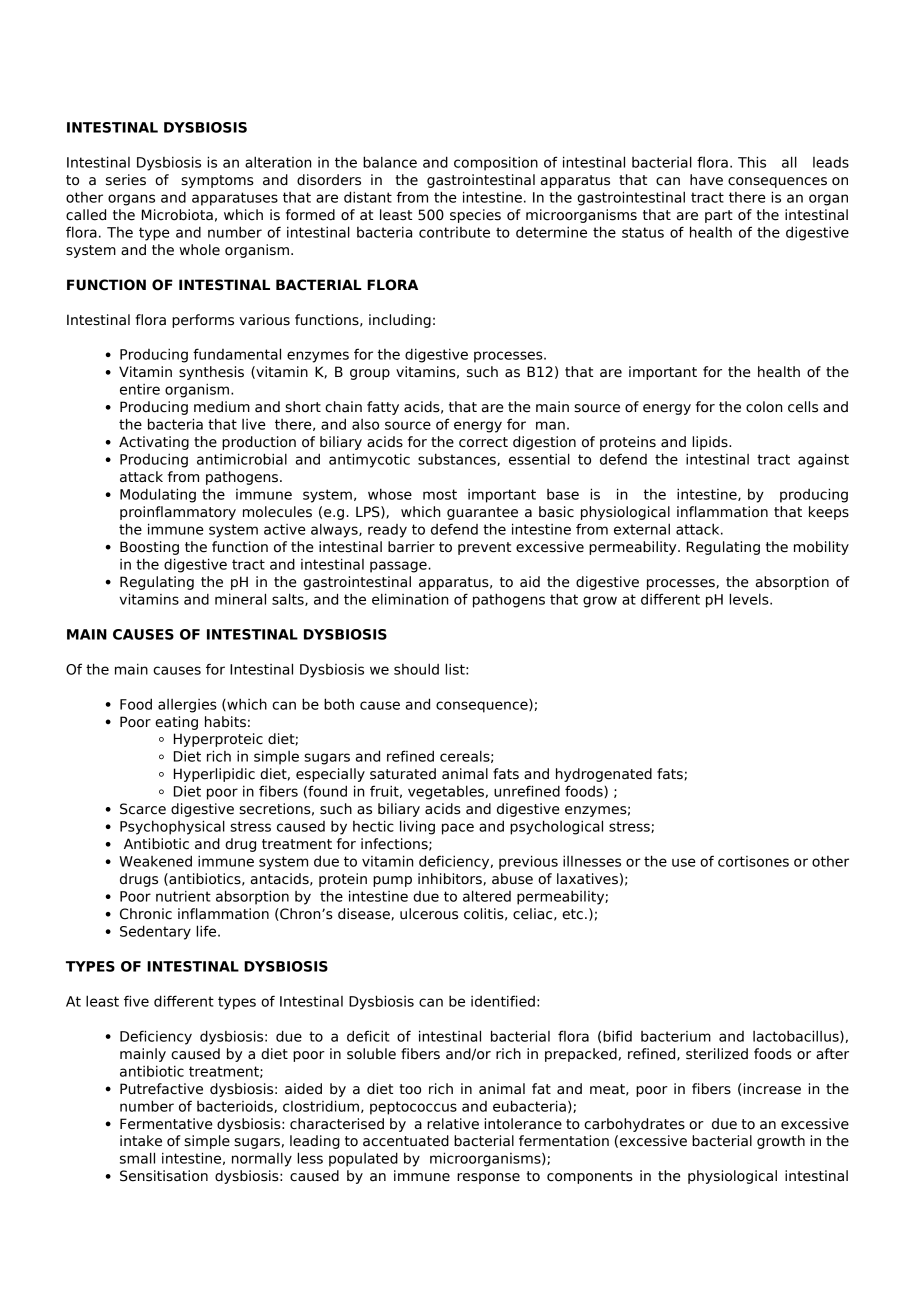 Image resolution: width=924 pixels, height=1308 pixels. I want to click on levels, so click(750, 599).
